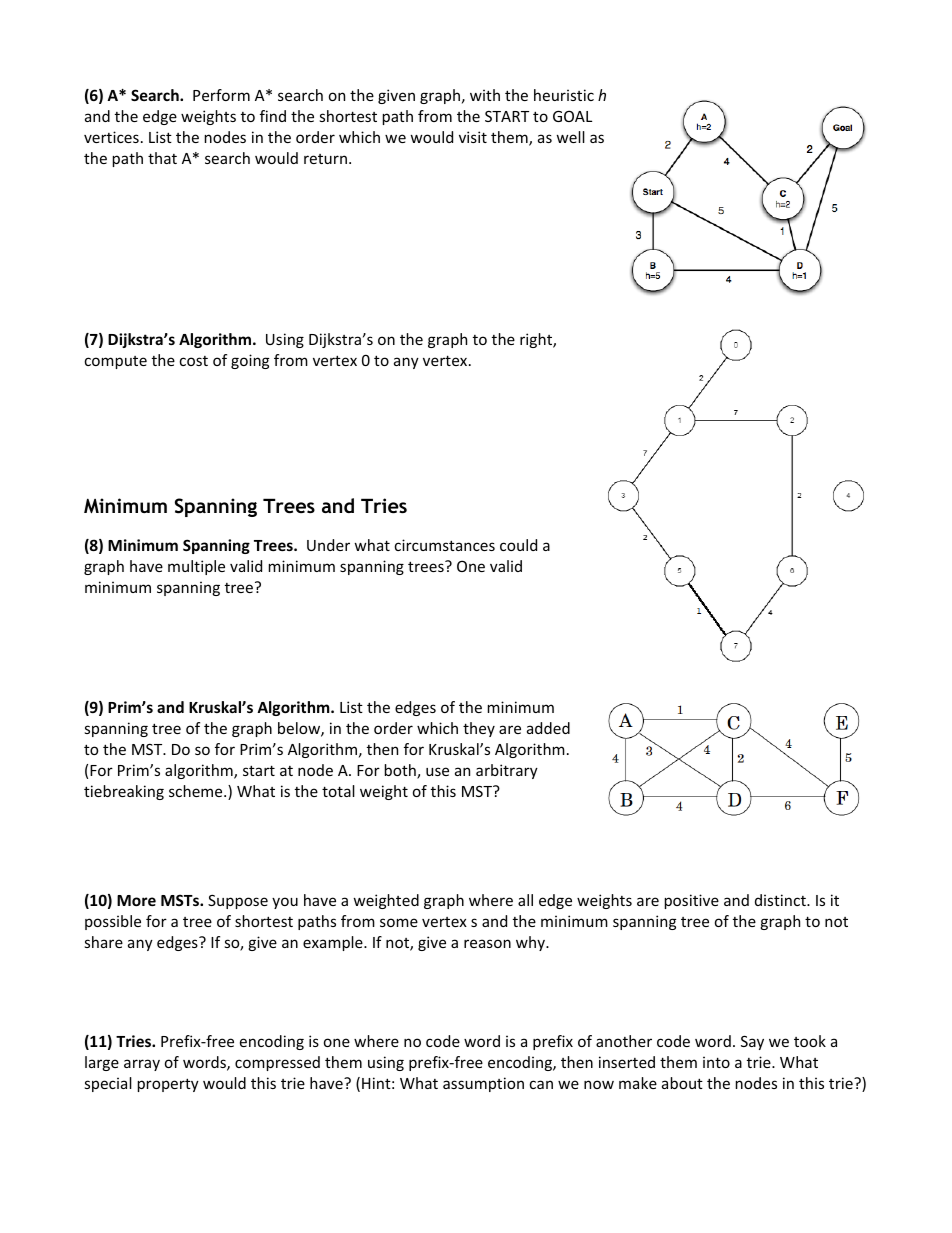 Image resolution: width=952 pixels, height=1233 pixels. What do you see at coordinates (445, 545) in the page?
I see `circumstances` at bounding box center [445, 545].
